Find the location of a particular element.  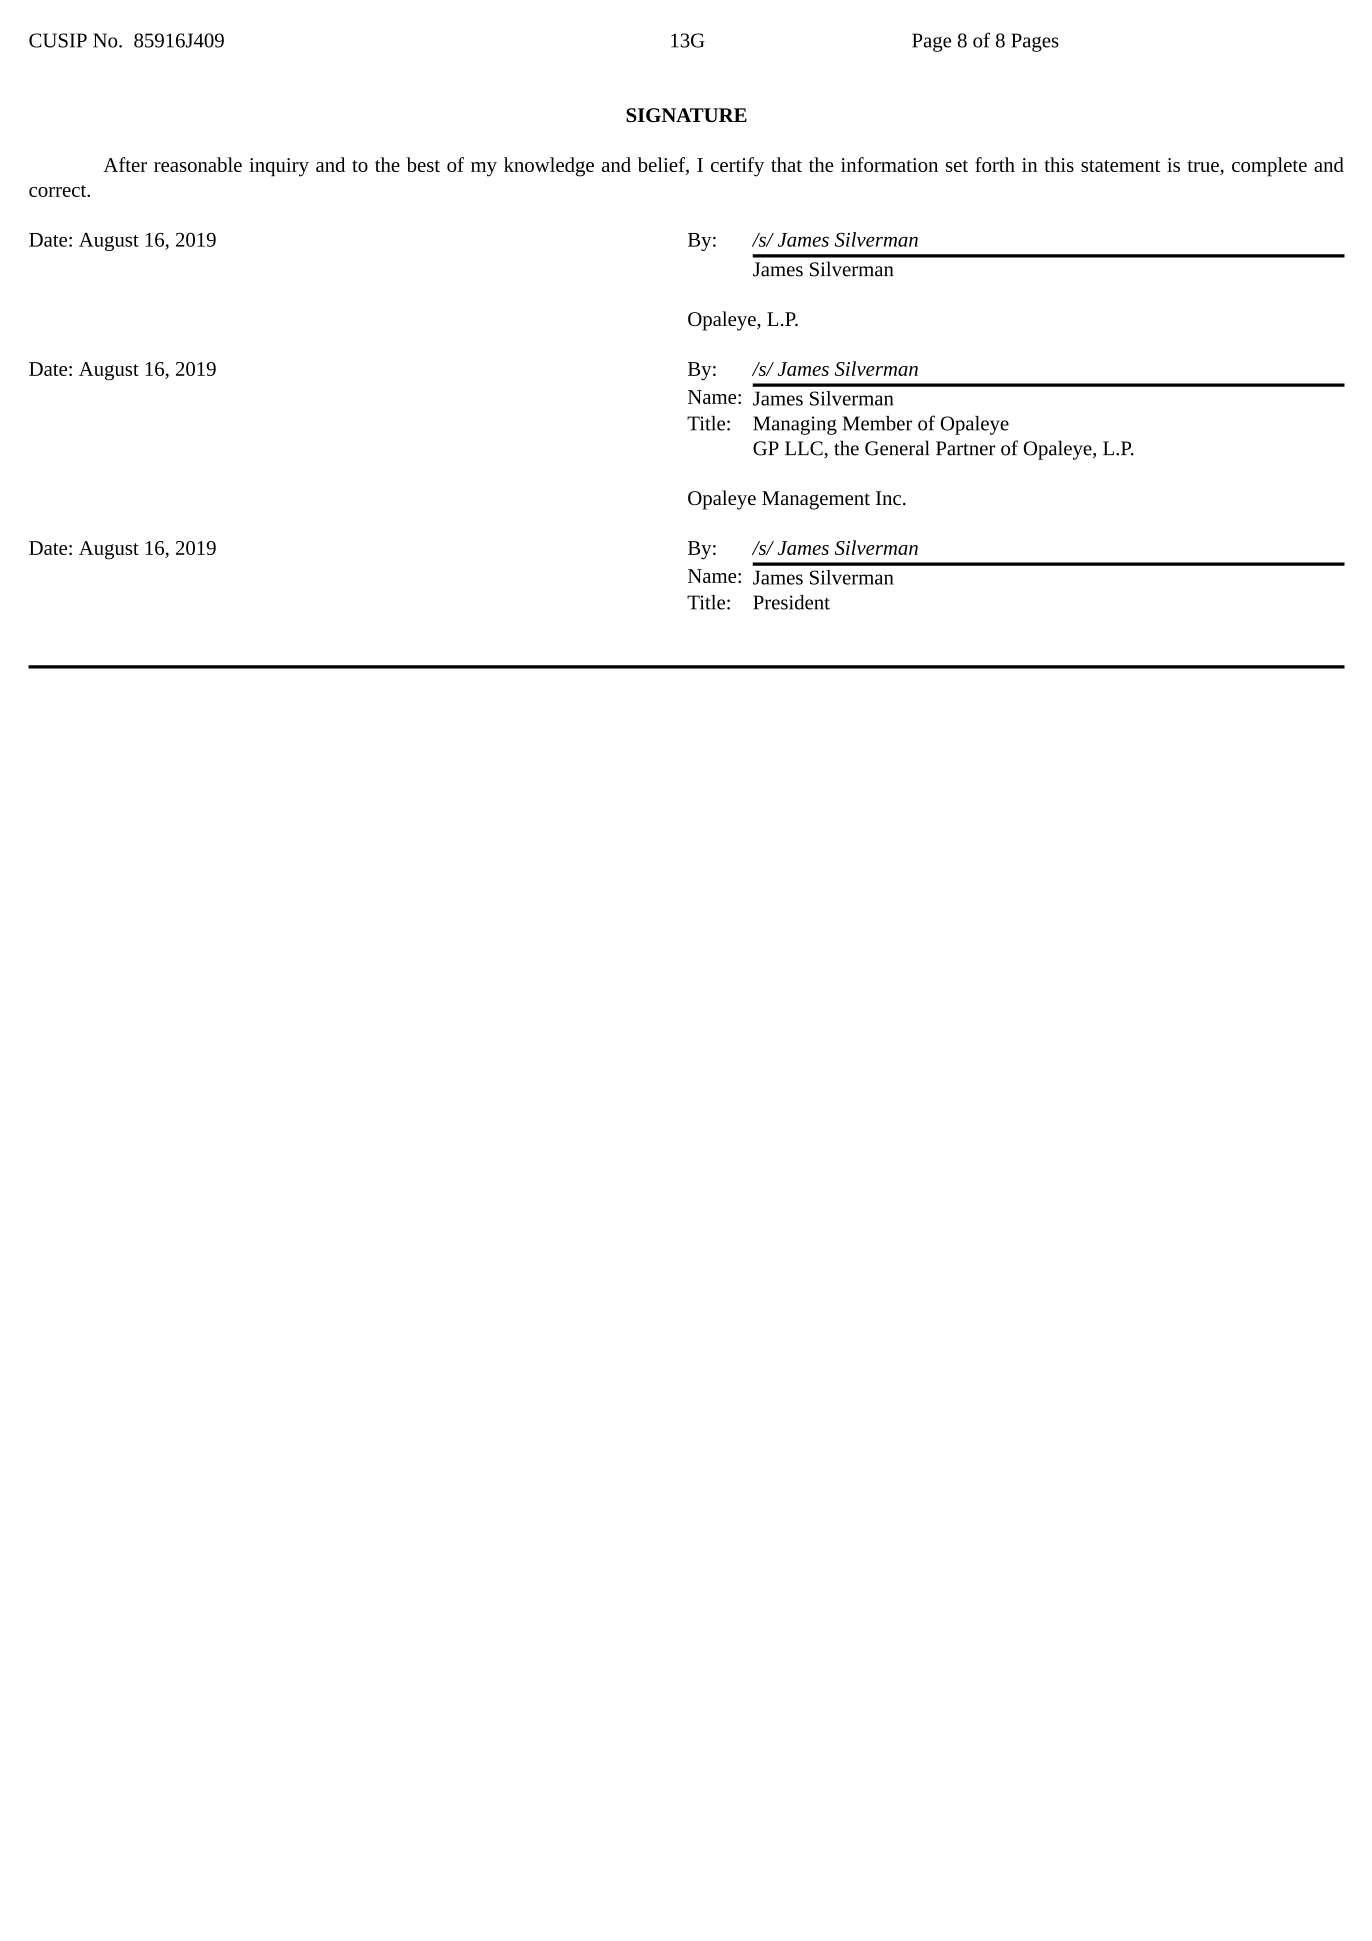

President is located at coordinates (791, 602).
